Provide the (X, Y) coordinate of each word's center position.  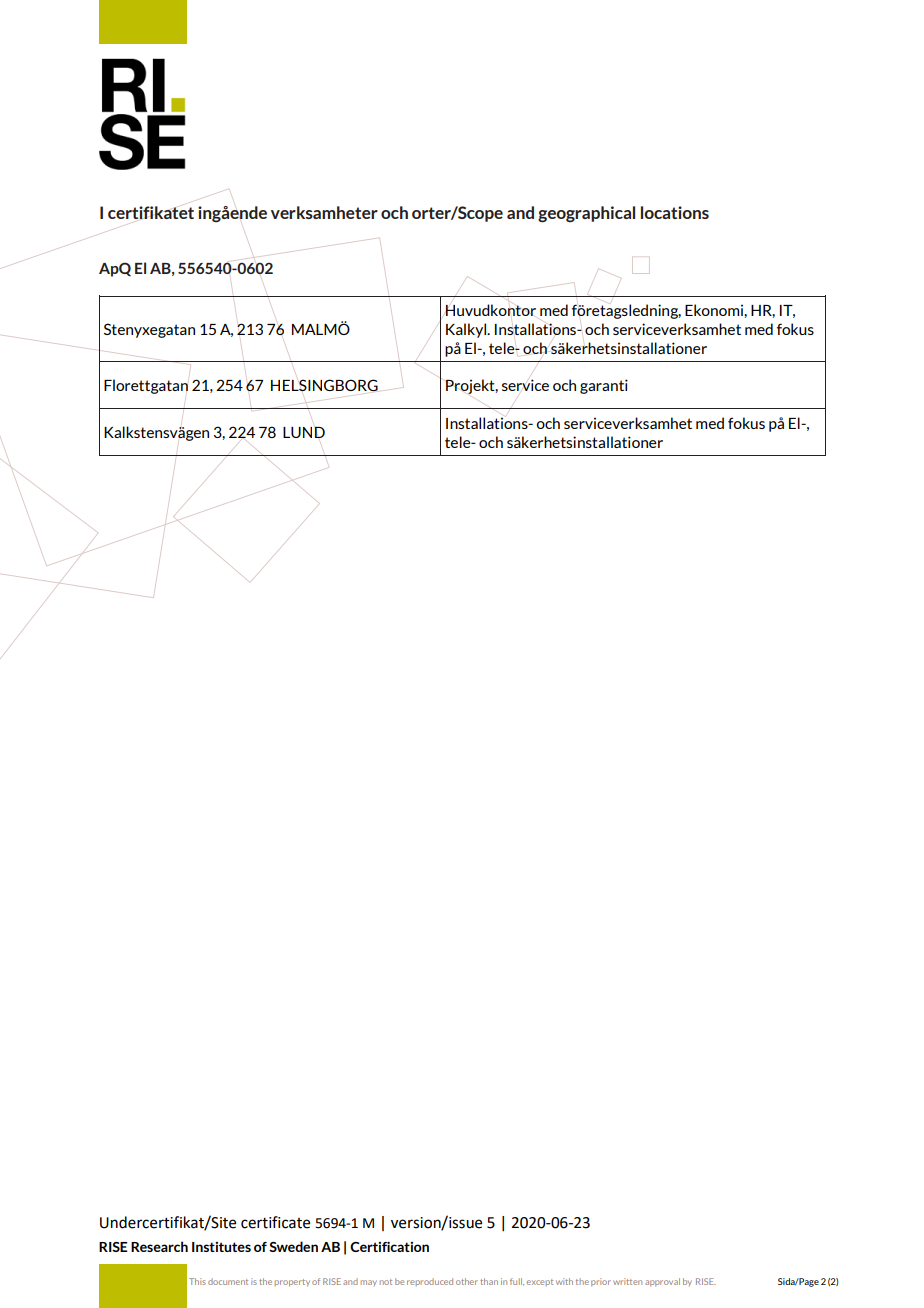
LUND (304, 432)
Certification (389, 1246)
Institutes (221, 1247)
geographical (586, 214)
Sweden (293, 1246)
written (627, 1281)
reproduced (430, 1282)
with (564, 1281)
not (386, 1282)
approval (662, 1282)
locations (675, 212)
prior (601, 1282)
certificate (275, 1222)
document (228, 1281)
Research (159, 1246)
